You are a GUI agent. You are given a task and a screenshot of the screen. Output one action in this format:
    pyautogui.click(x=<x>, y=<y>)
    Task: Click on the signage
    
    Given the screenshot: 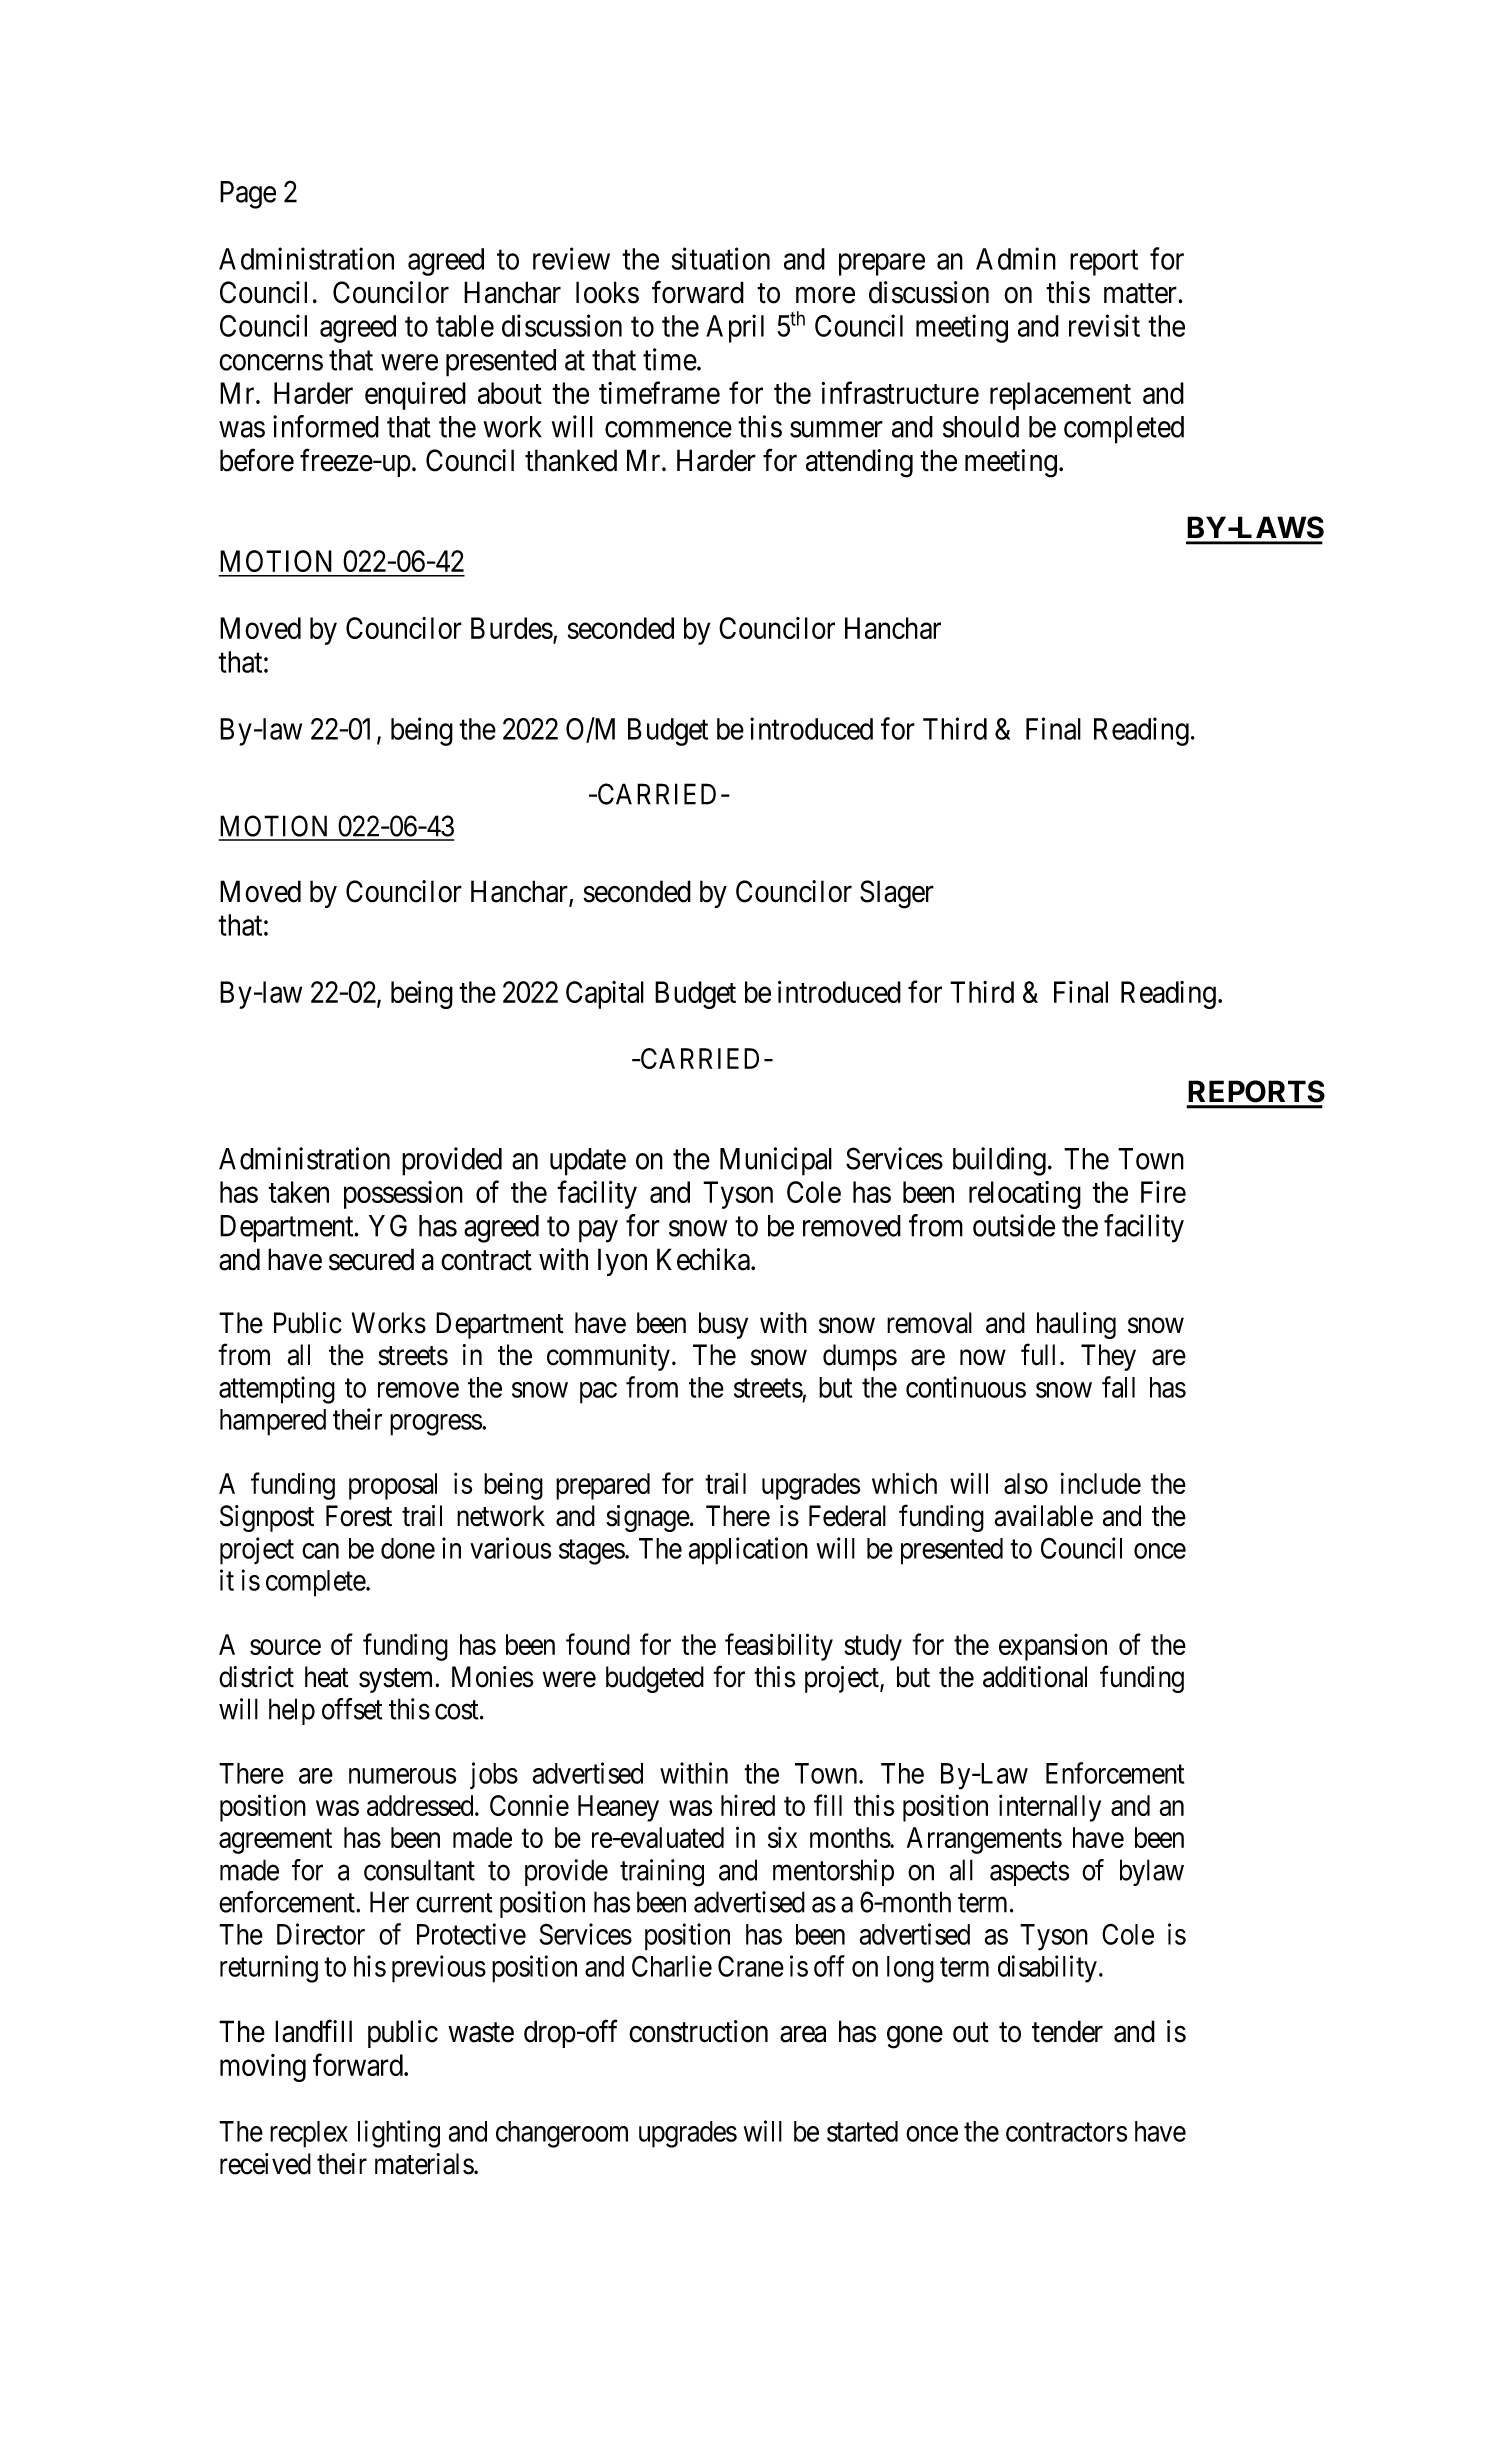 What is the action you would take?
    pyautogui.click(x=648, y=1518)
